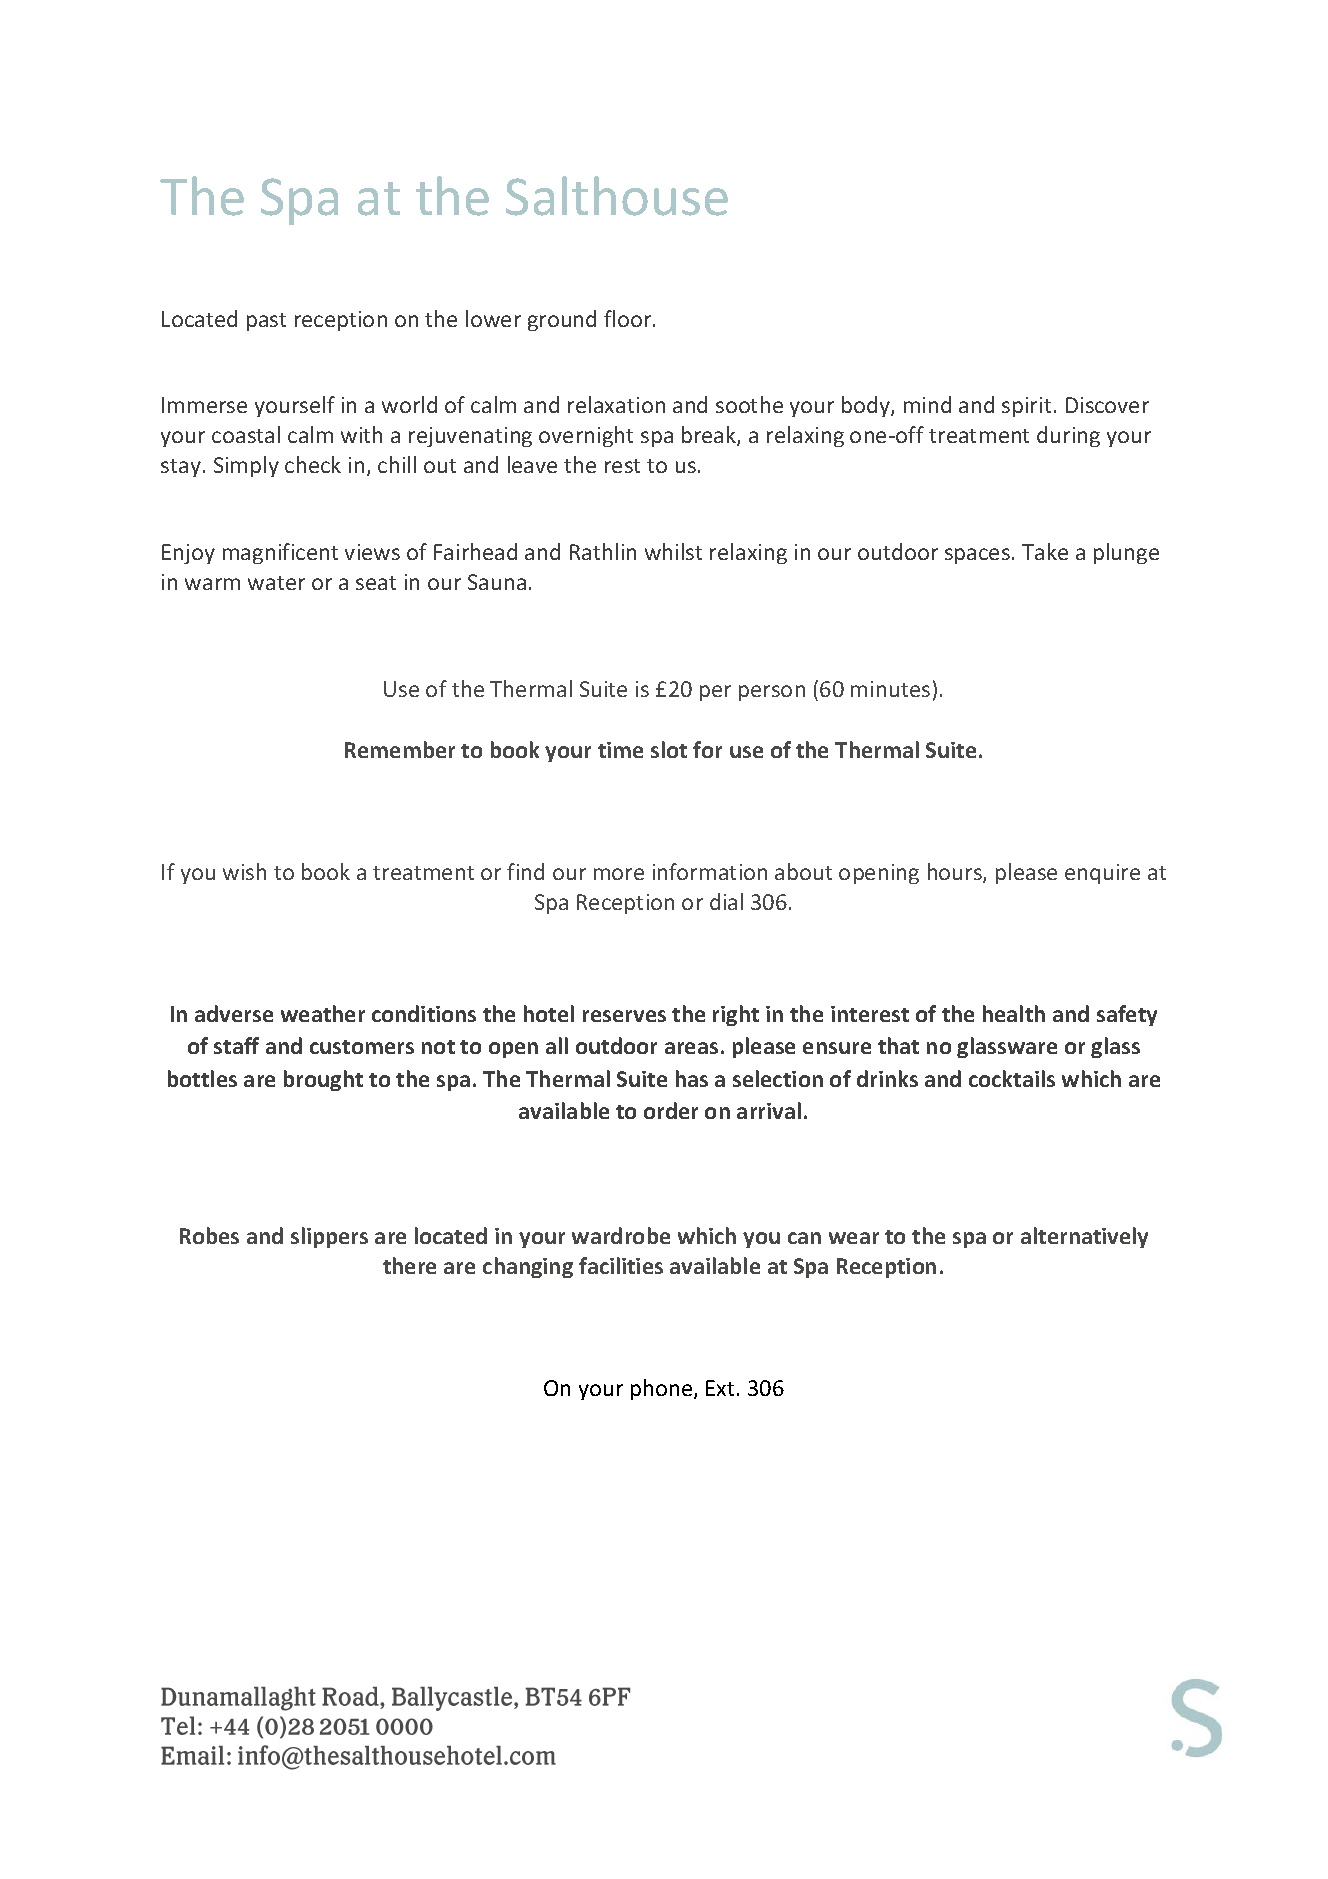 This image has height=1879, width=1328. Describe the element at coordinates (956, 873) in the image. I see `hours` at that location.
